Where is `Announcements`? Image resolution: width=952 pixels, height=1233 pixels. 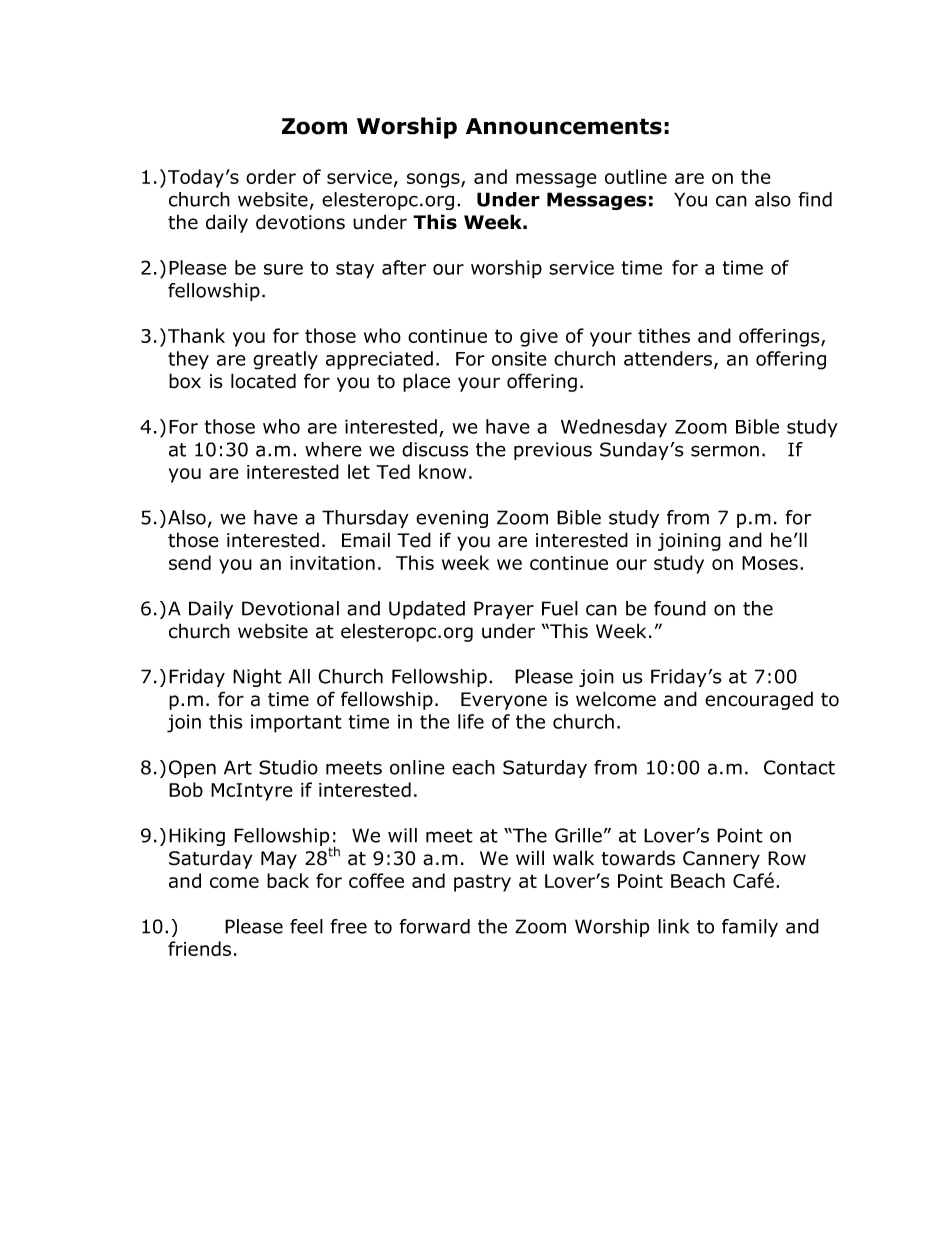
Announcements is located at coordinates (564, 126).
